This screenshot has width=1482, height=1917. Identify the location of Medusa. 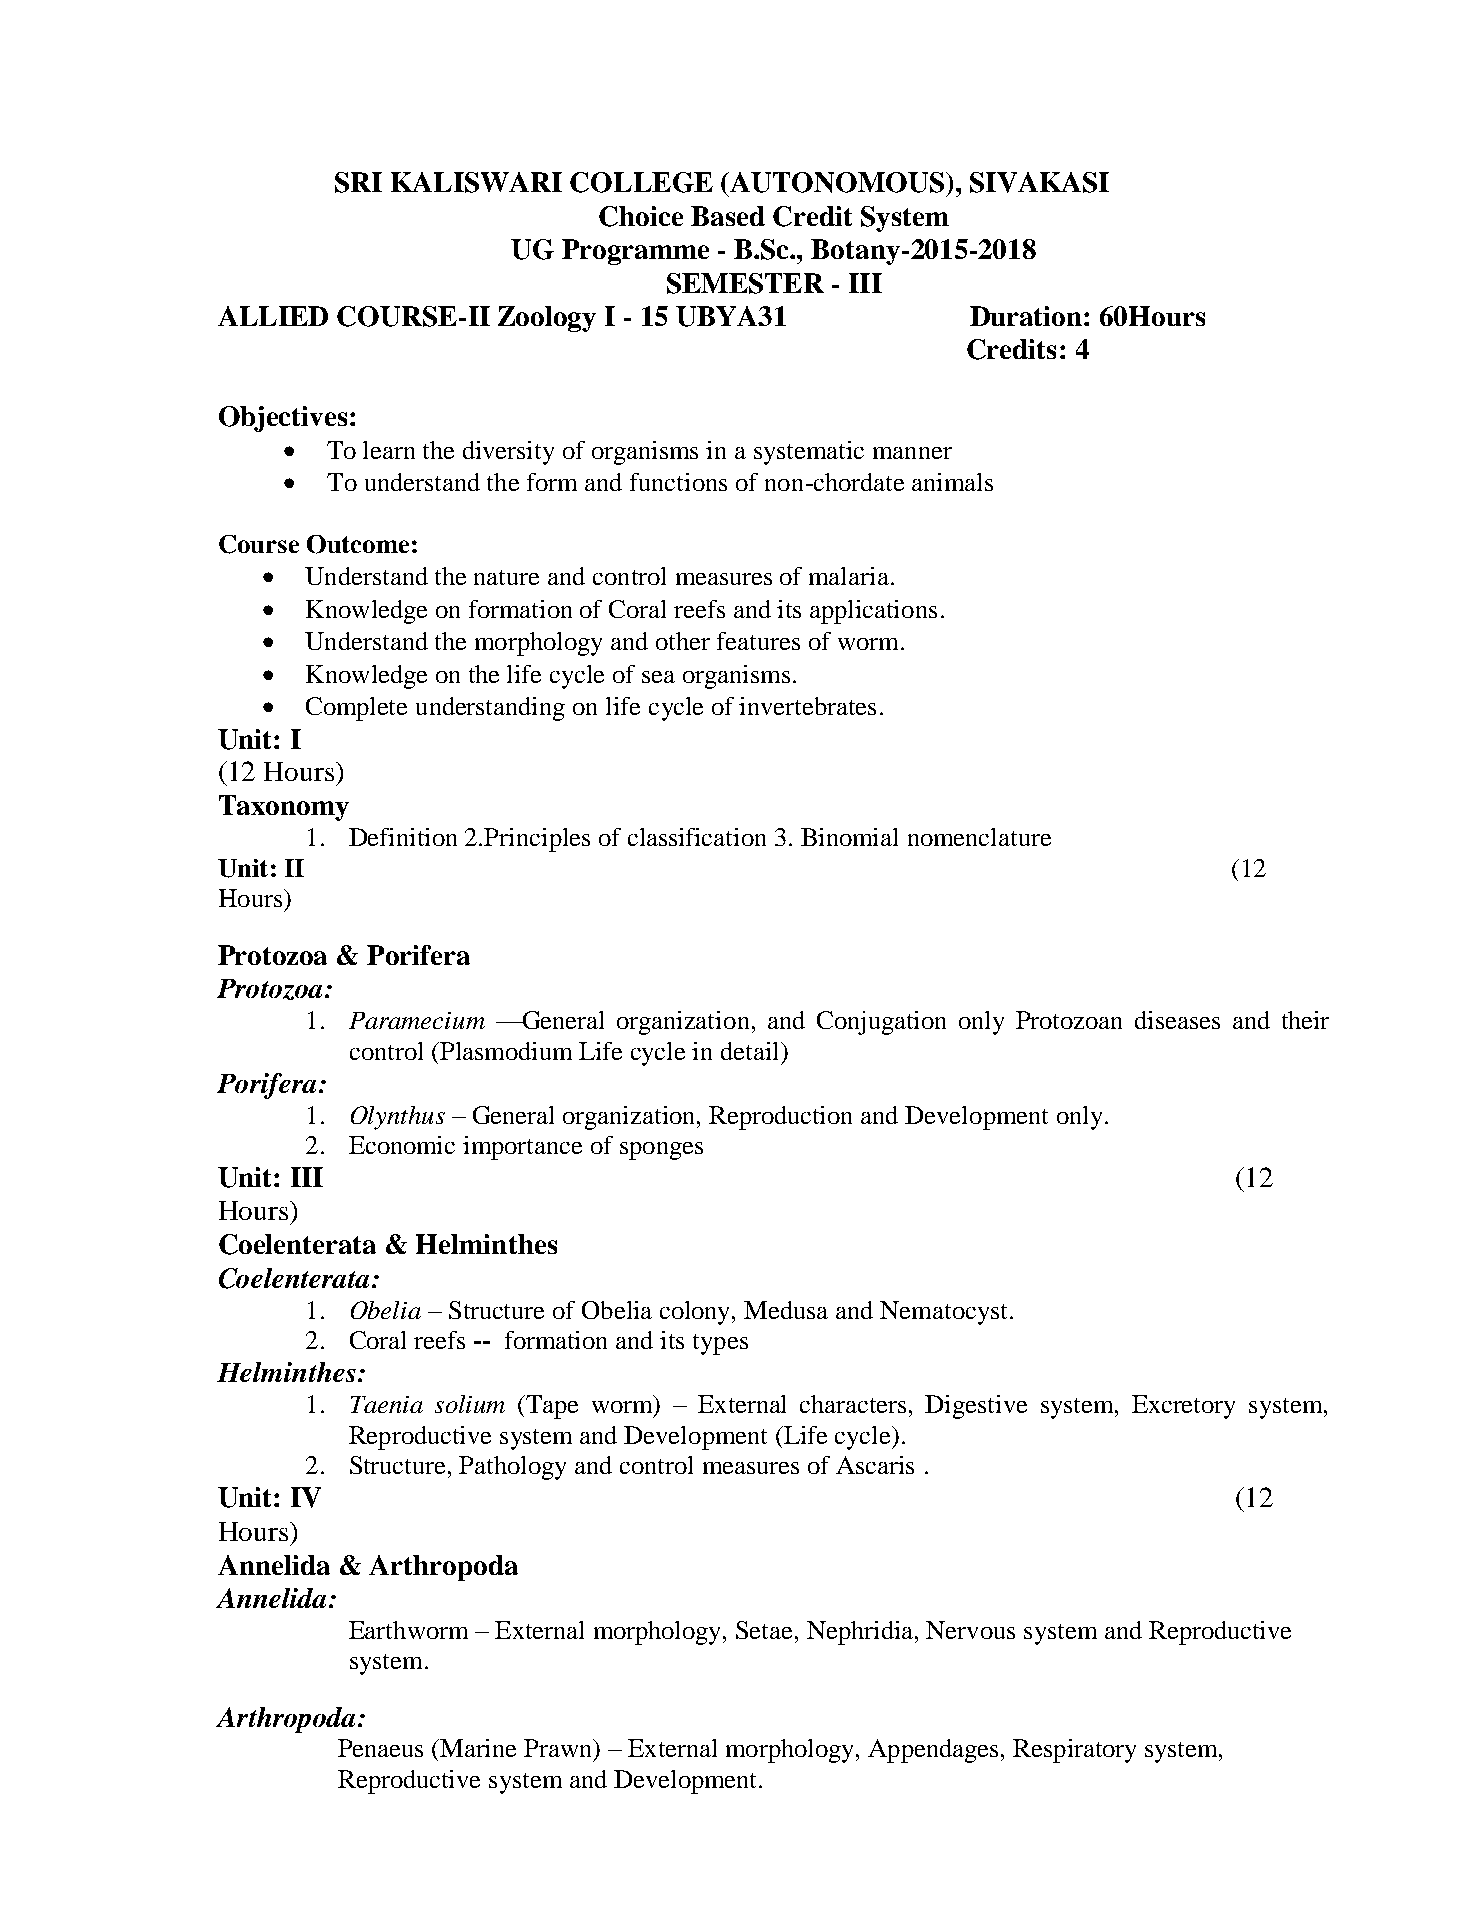
(786, 1310).
